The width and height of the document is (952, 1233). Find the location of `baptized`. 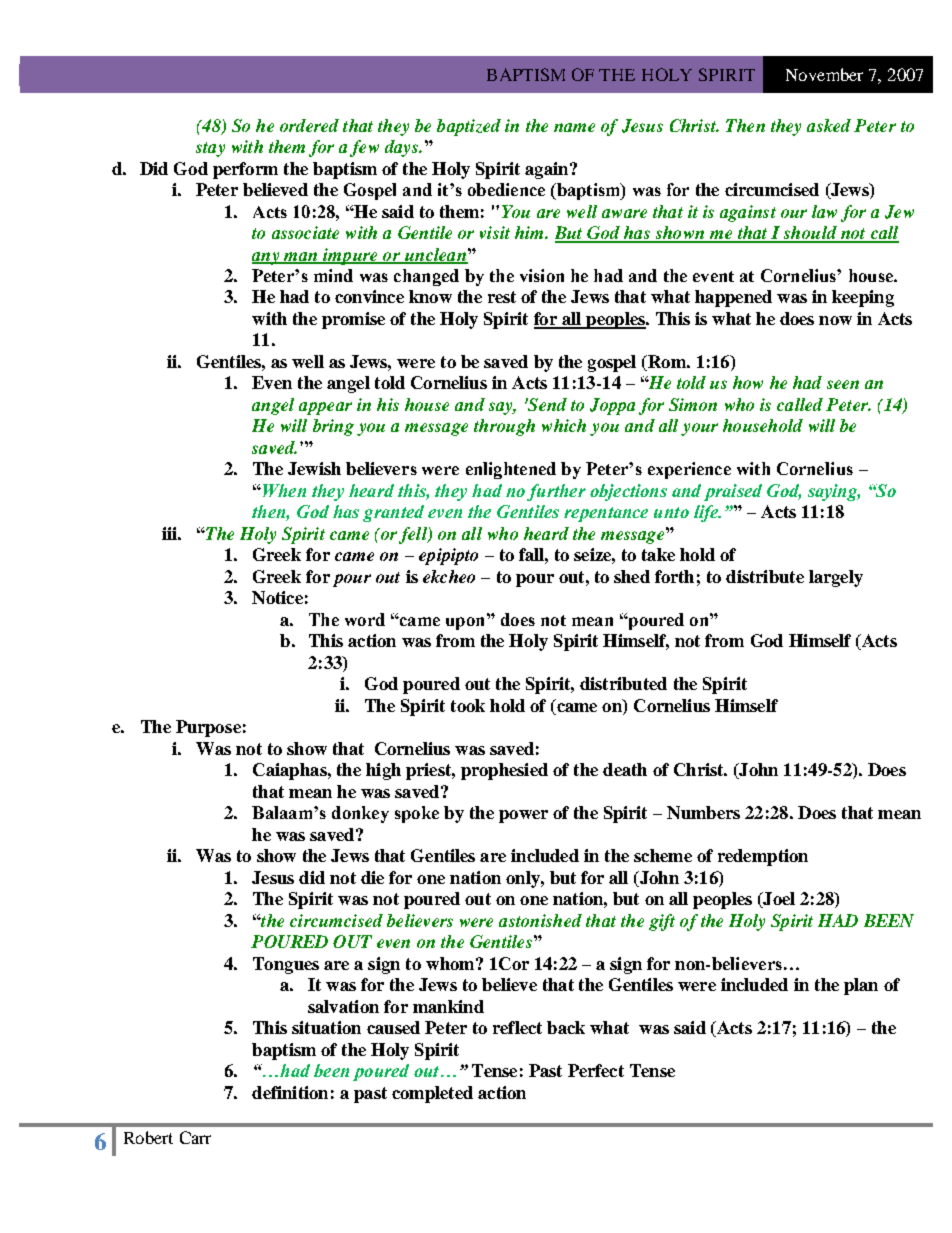

baptized is located at coordinates (469, 127).
